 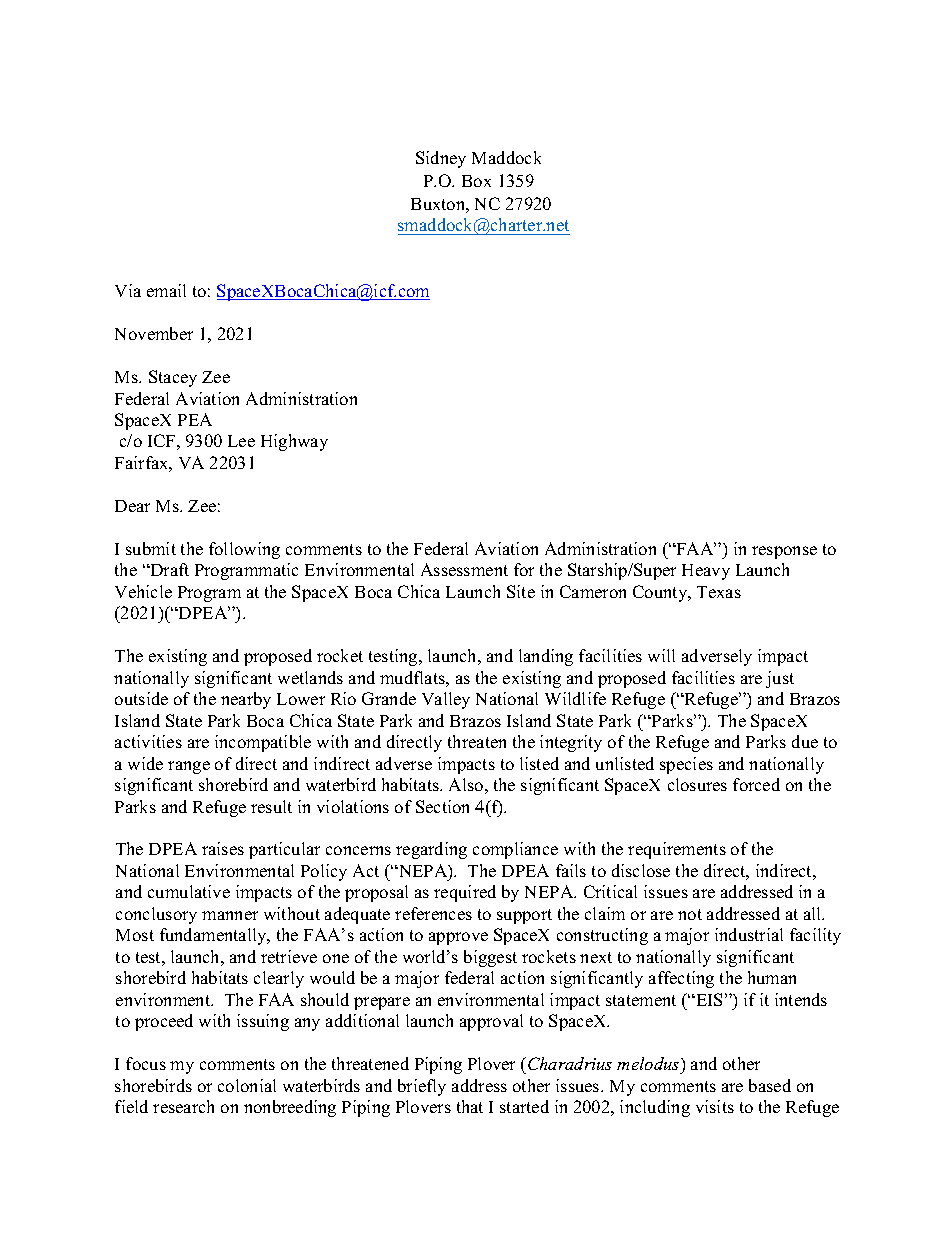 I want to click on colonial, so click(x=247, y=1085).
